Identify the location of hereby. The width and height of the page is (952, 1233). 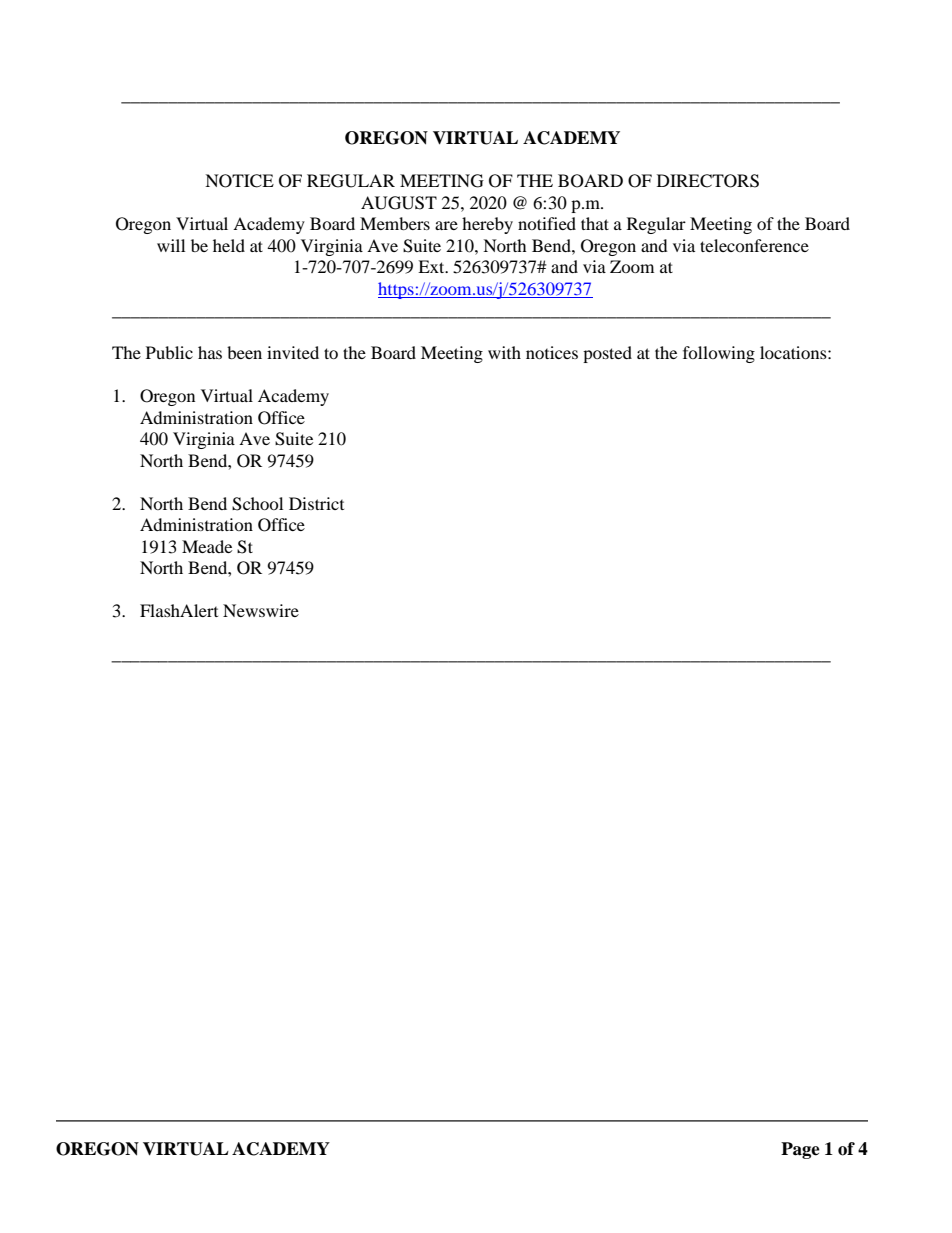
(487, 225).
